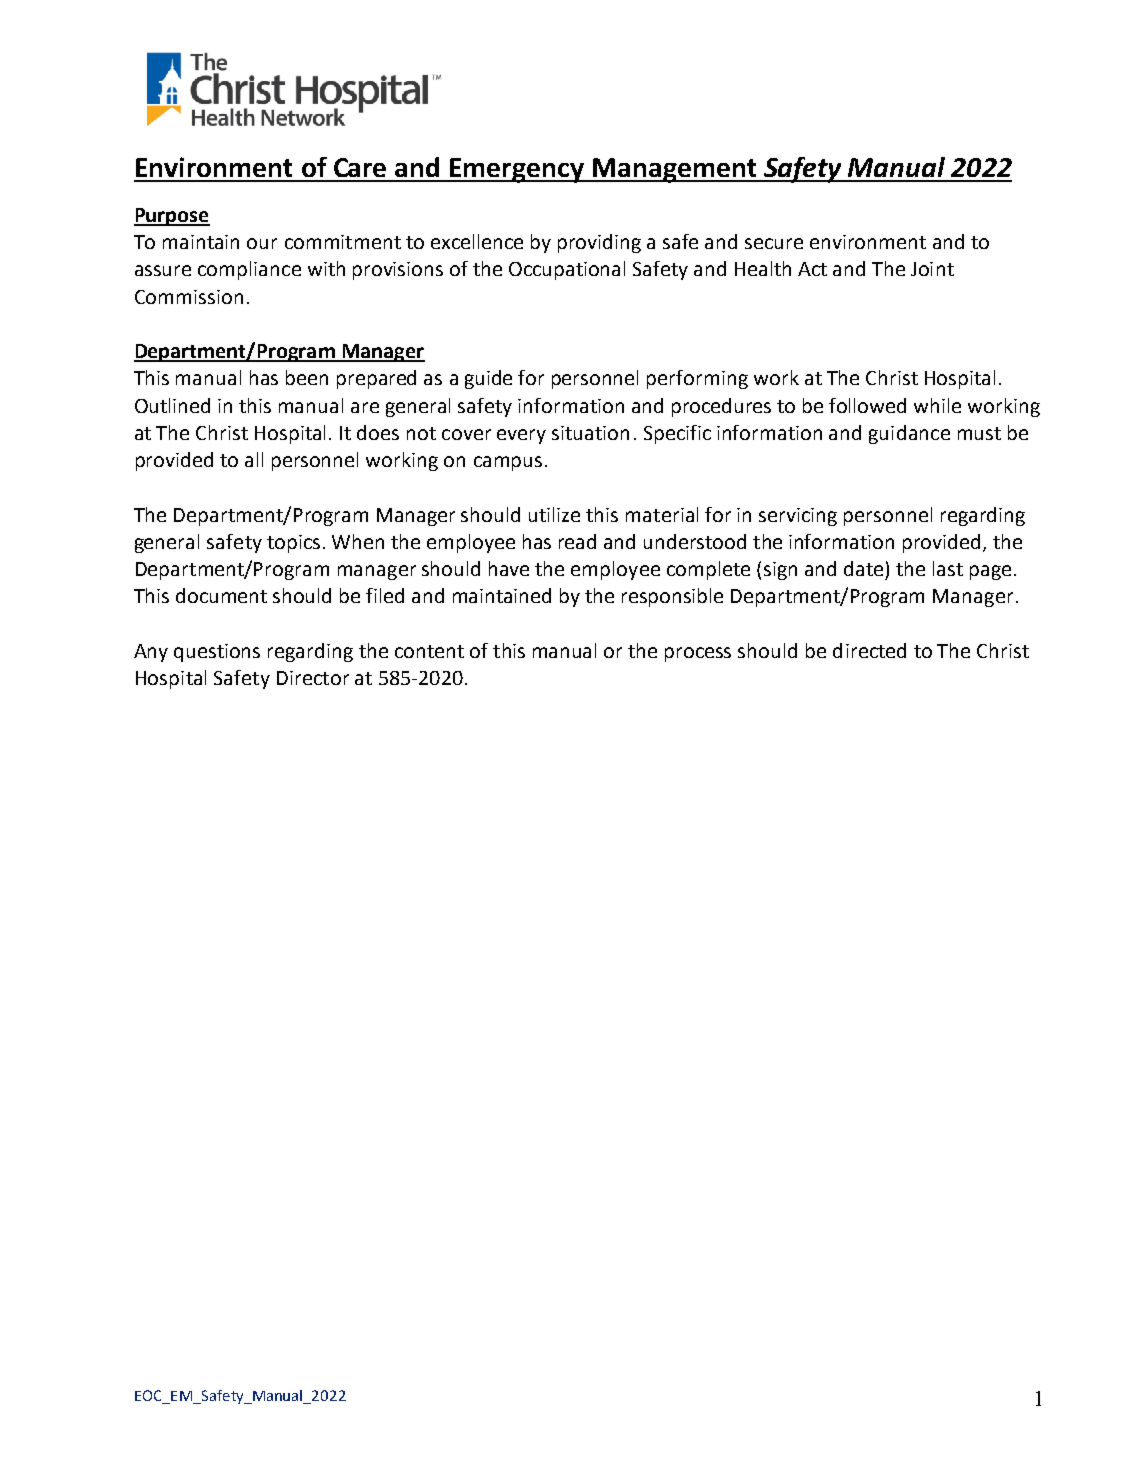  I want to click on Purpose, so click(172, 217).
